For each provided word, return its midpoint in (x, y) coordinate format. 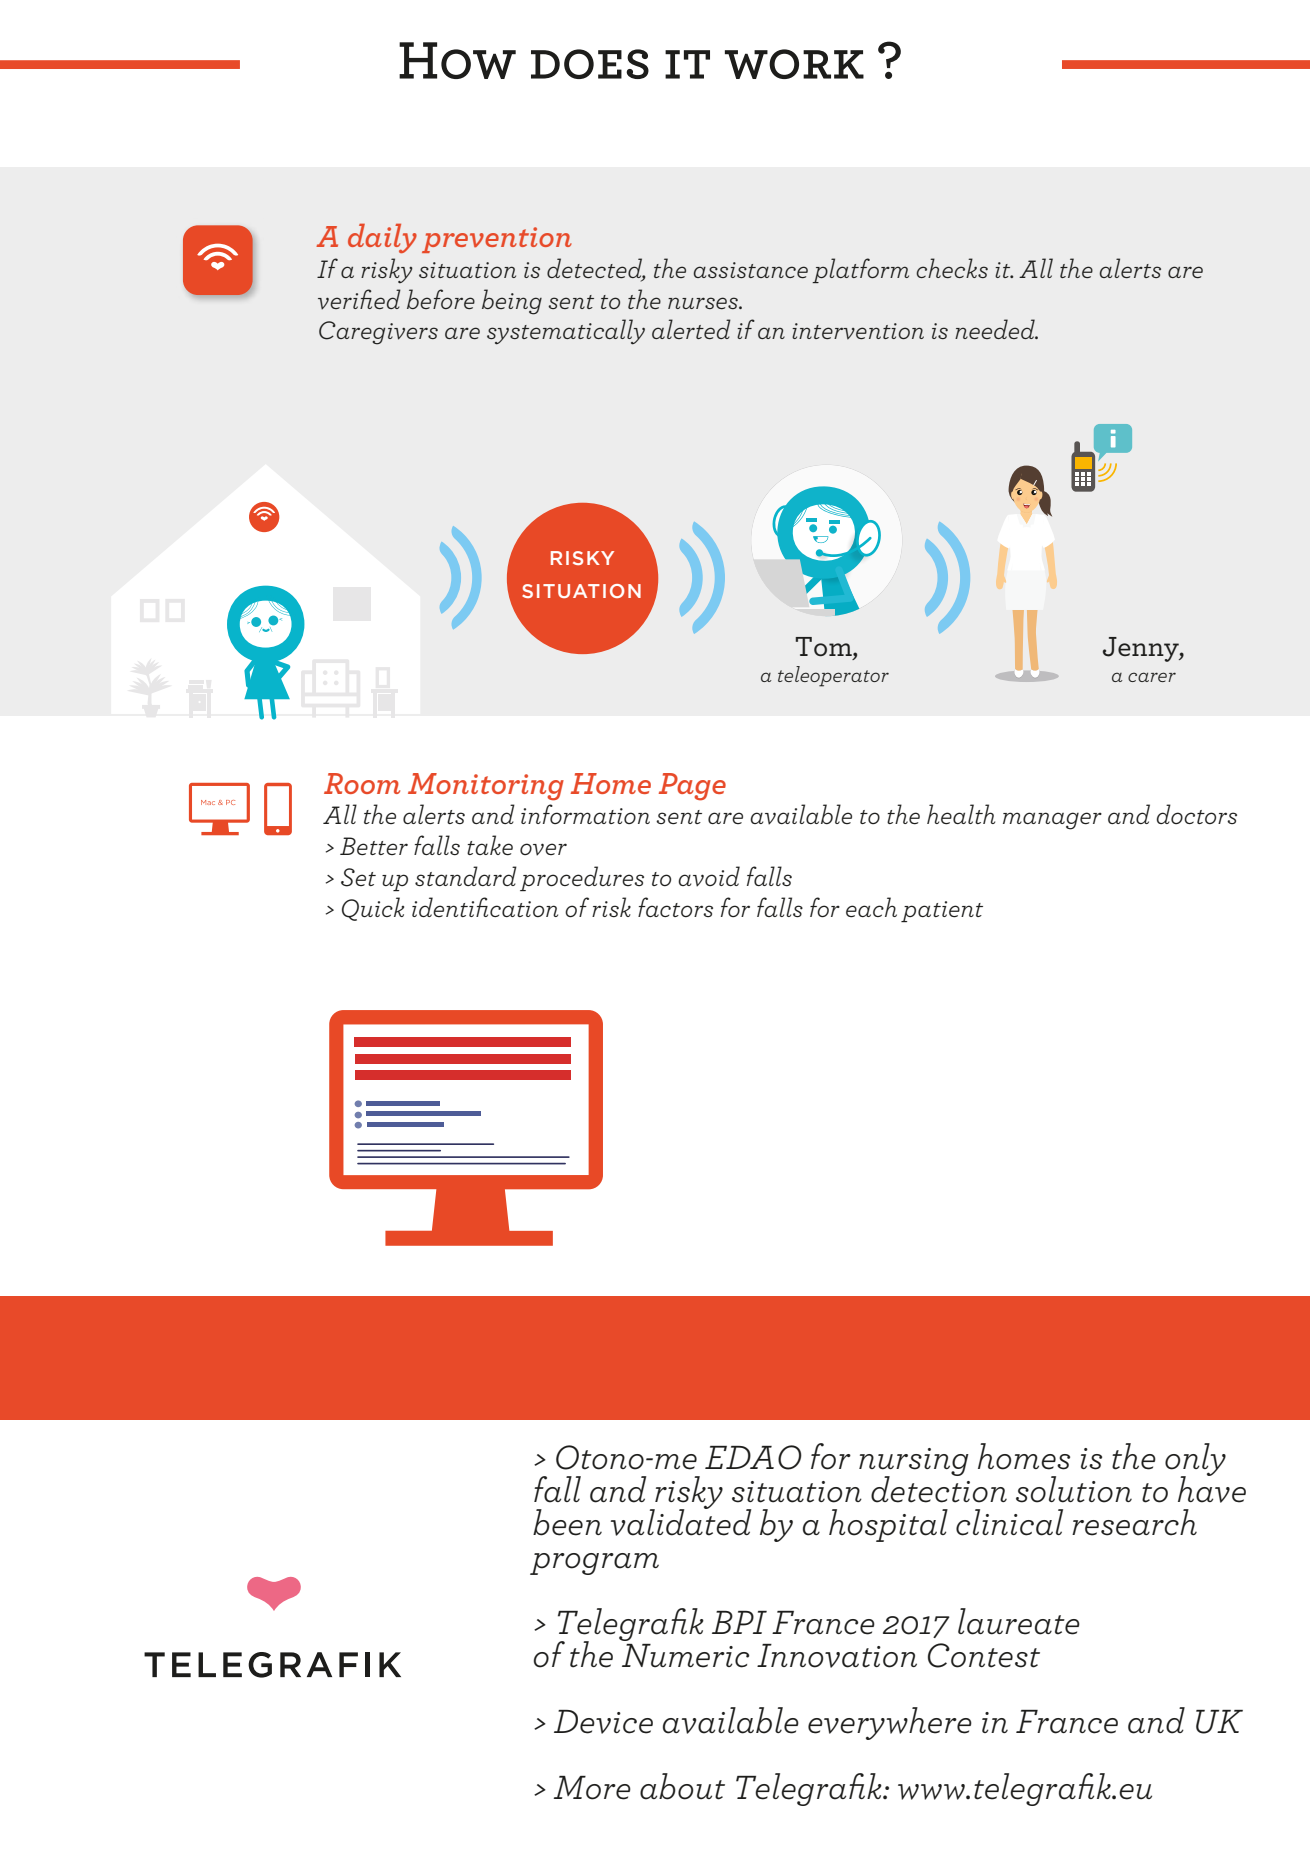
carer (1152, 677)
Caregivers (378, 333)
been (567, 1522)
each (871, 907)
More (592, 1788)
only (1195, 1461)
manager (1052, 821)
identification (485, 907)
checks (952, 268)
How (457, 60)
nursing (914, 1463)
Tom (825, 648)
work (794, 64)
